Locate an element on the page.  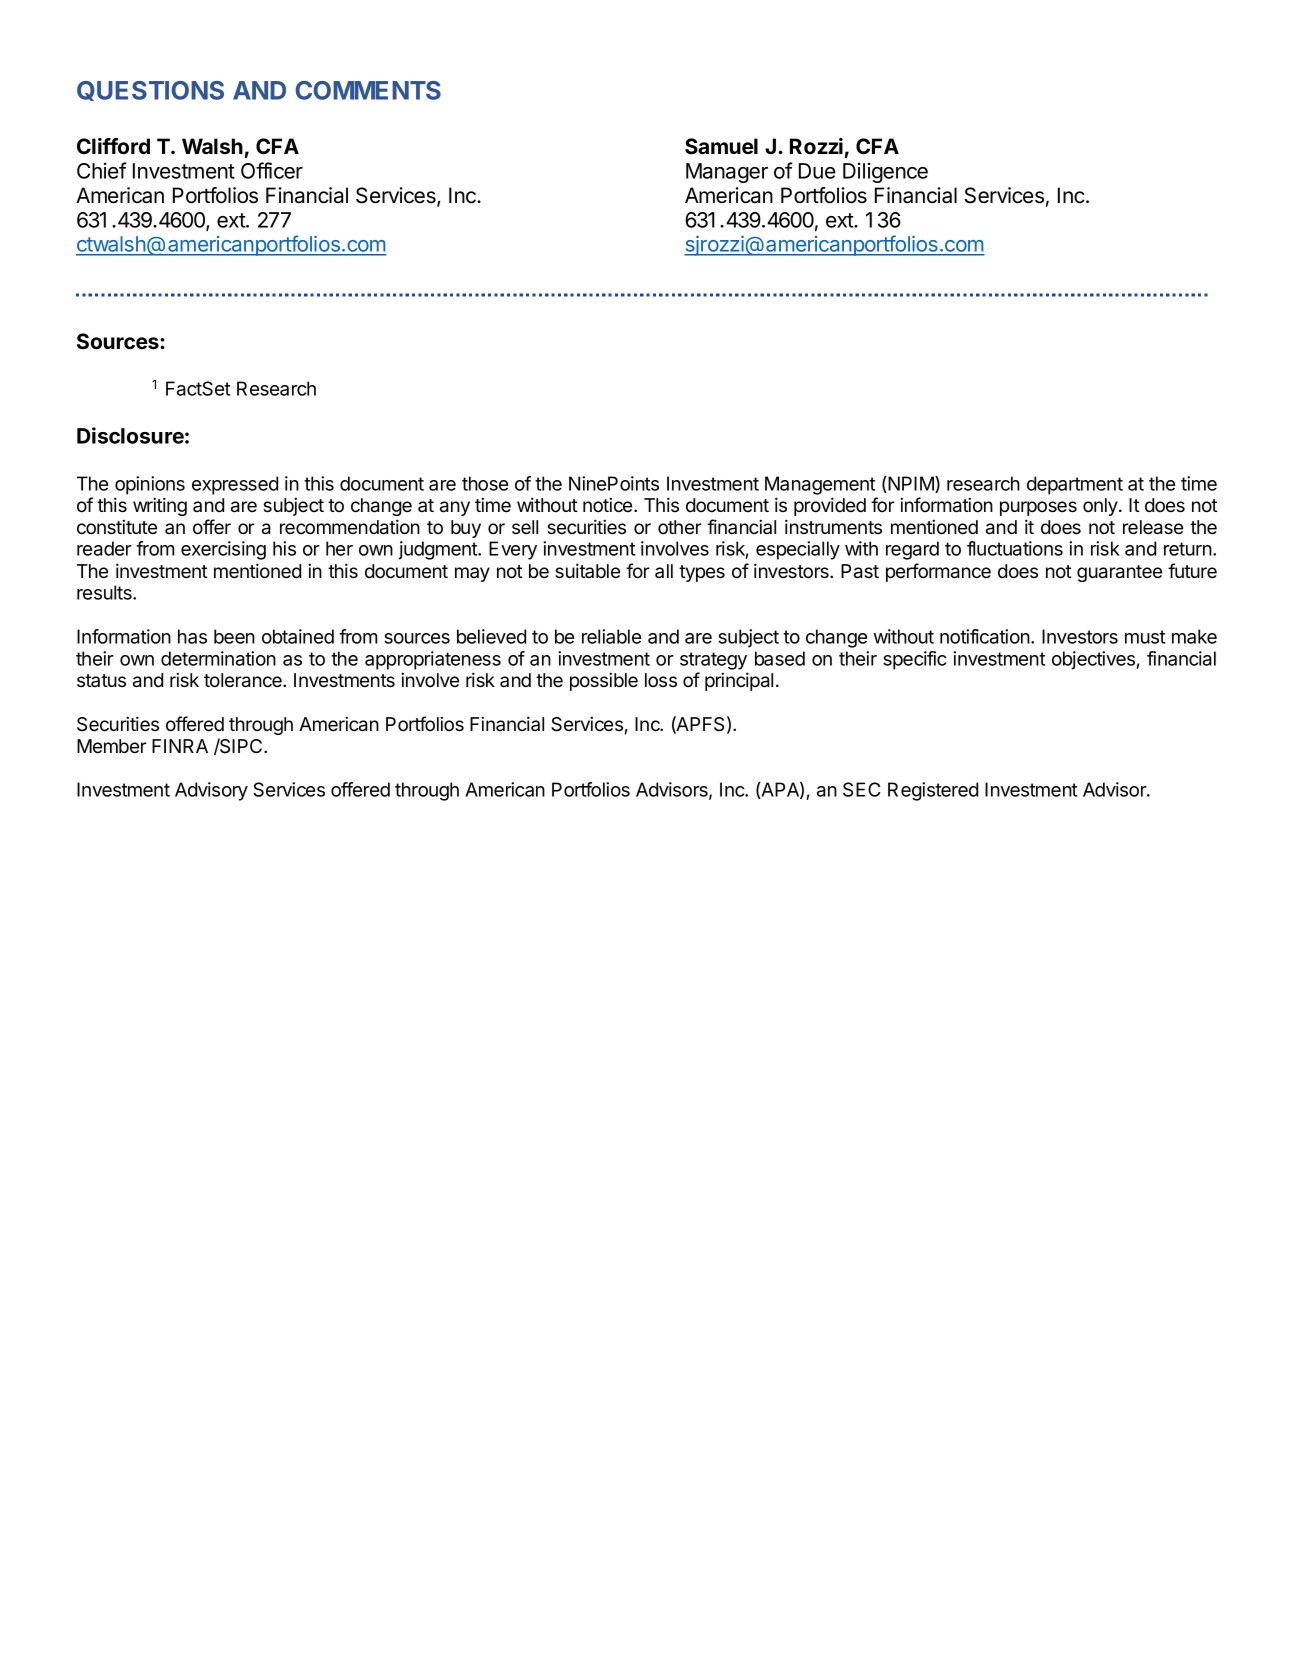
Officer is located at coordinates (272, 170).
